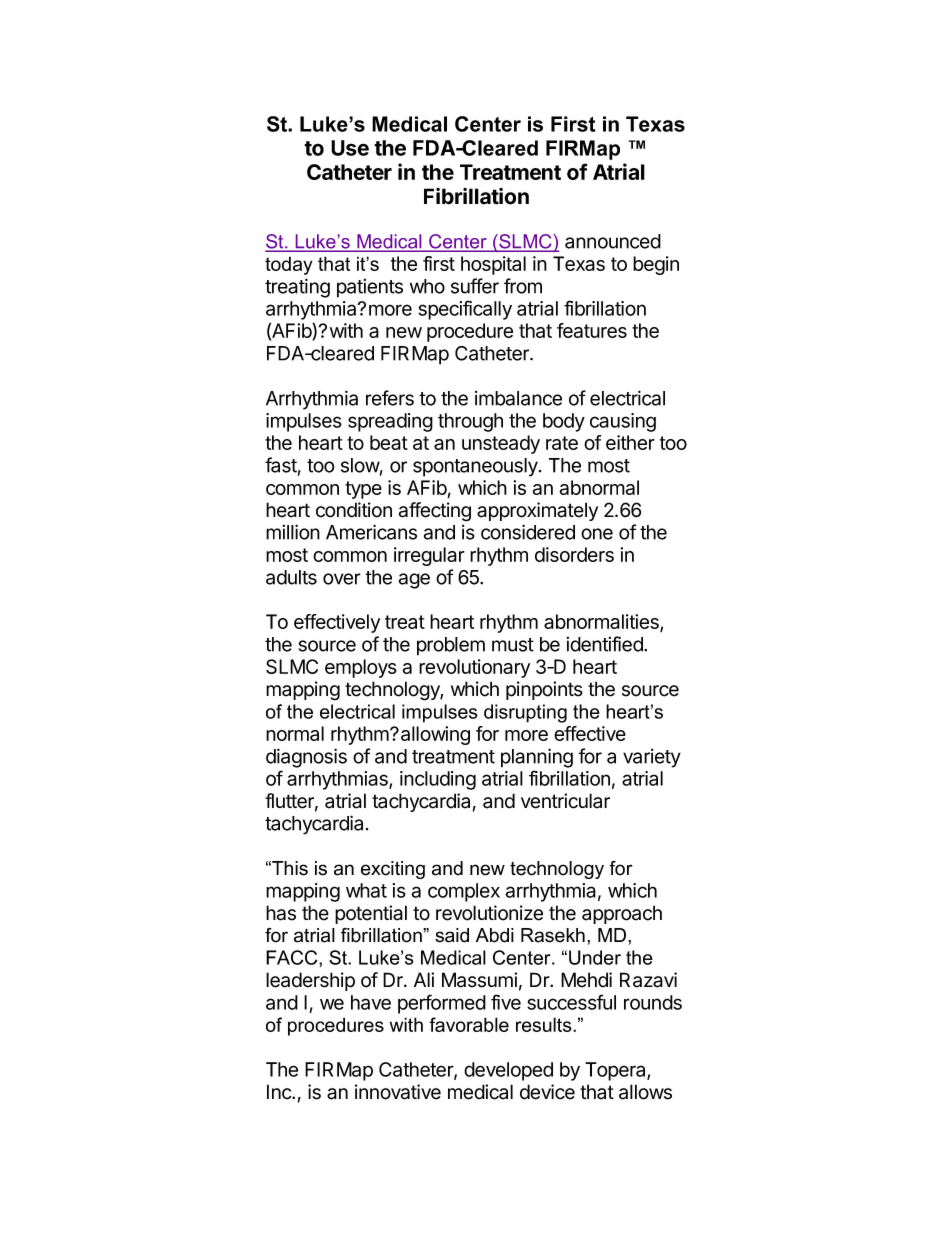 Image resolution: width=952 pixels, height=1233 pixels. Describe the element at coordinates (606, 644) in the screenshot. I see `identified` at that location.
